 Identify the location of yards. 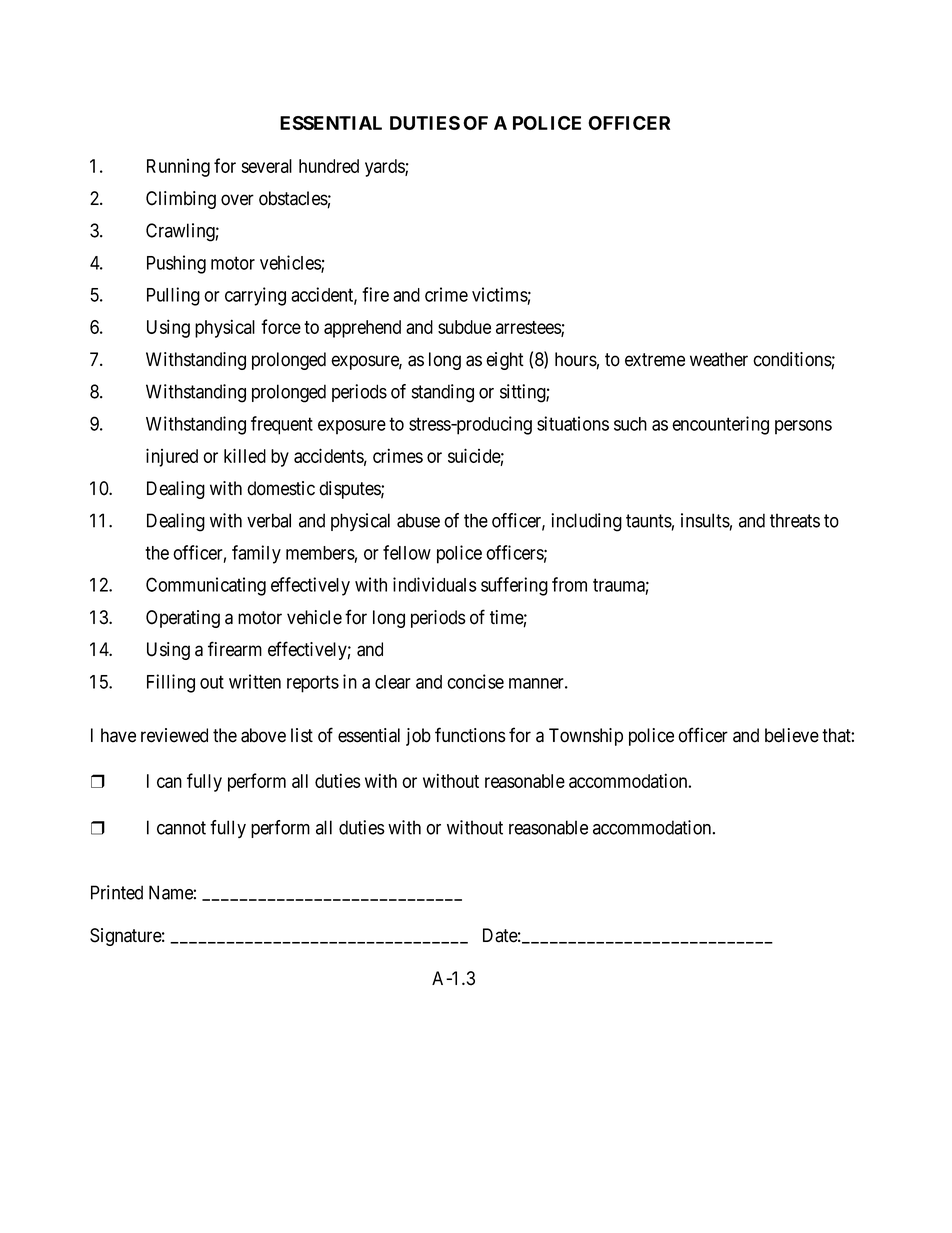
(385, 168).
